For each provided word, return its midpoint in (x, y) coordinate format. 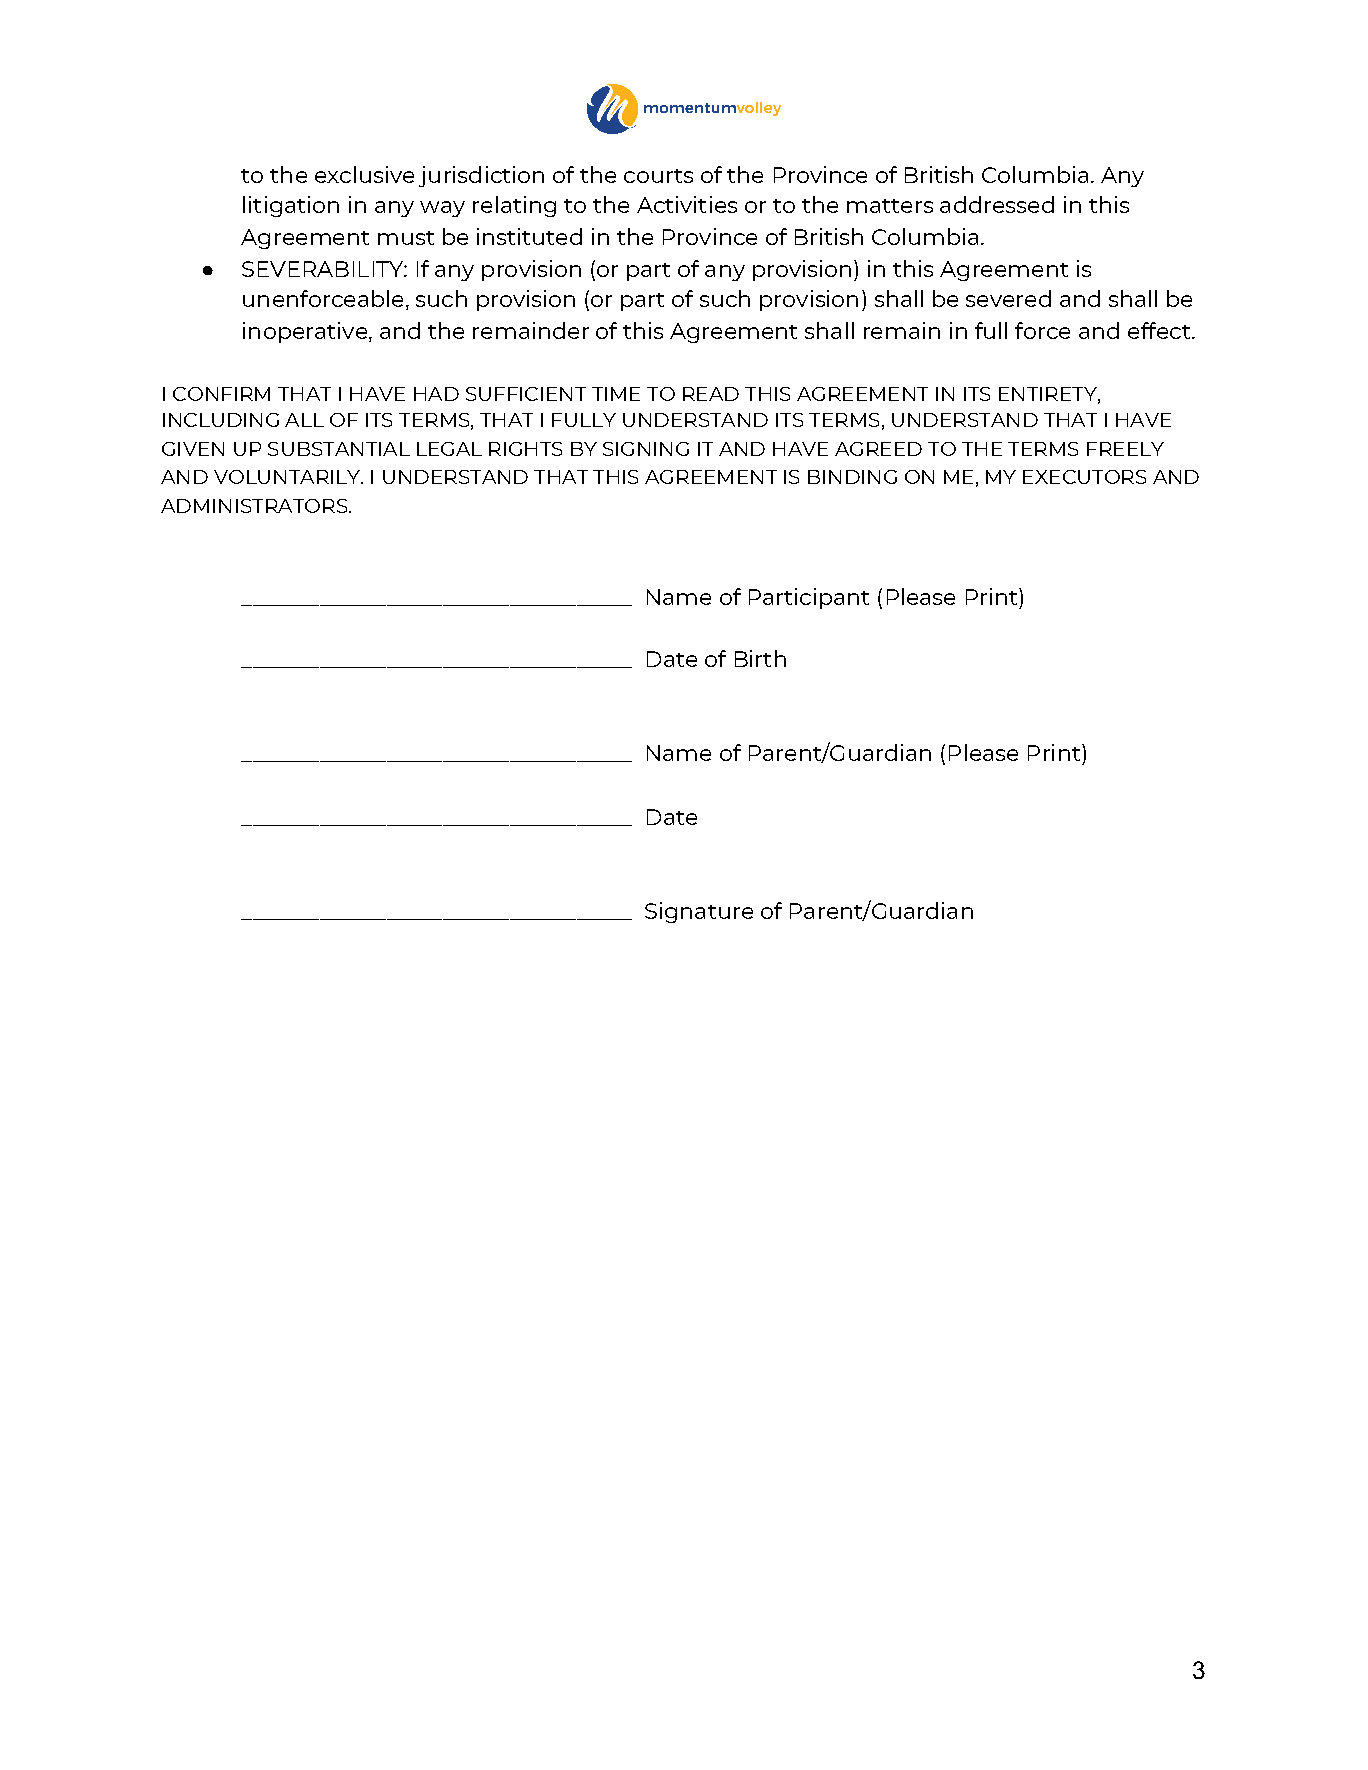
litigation (291, 206)
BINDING (852, 477)
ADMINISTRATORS (254, 506)
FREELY (1125, 449)
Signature (699, 912)
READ (711, 394)
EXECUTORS (1084, 477)
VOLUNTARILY (288, 477)
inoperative (305, 332)
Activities (687, 204)
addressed (997, 204)
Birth (760, 658)
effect (1160, 330)
